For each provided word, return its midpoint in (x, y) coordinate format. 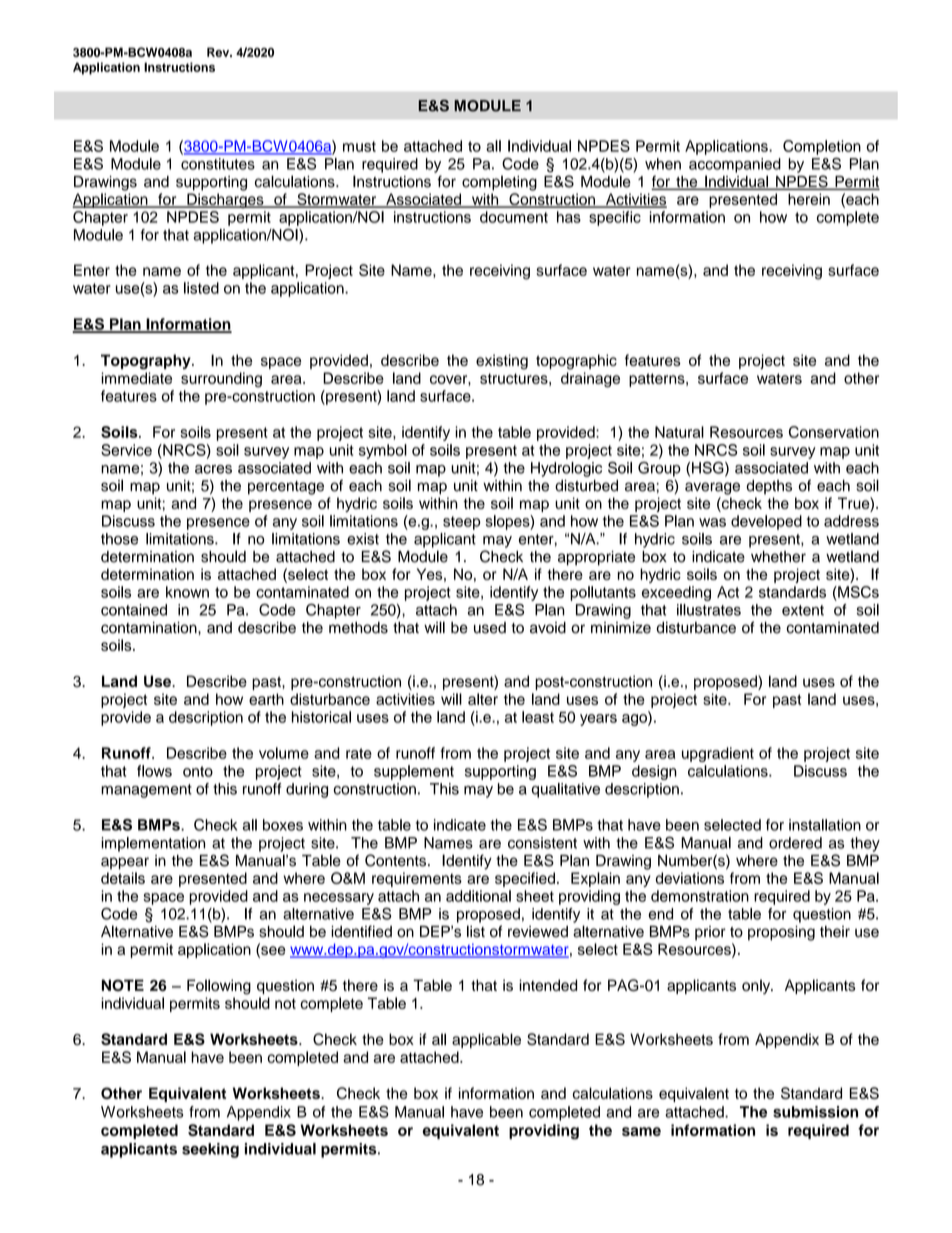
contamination (150, 628)
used (490, 628)
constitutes (218, 164)
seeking (210, 1150)
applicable (486, 1040)
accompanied (735, 165)
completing (499, 183)
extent (803, 610)
